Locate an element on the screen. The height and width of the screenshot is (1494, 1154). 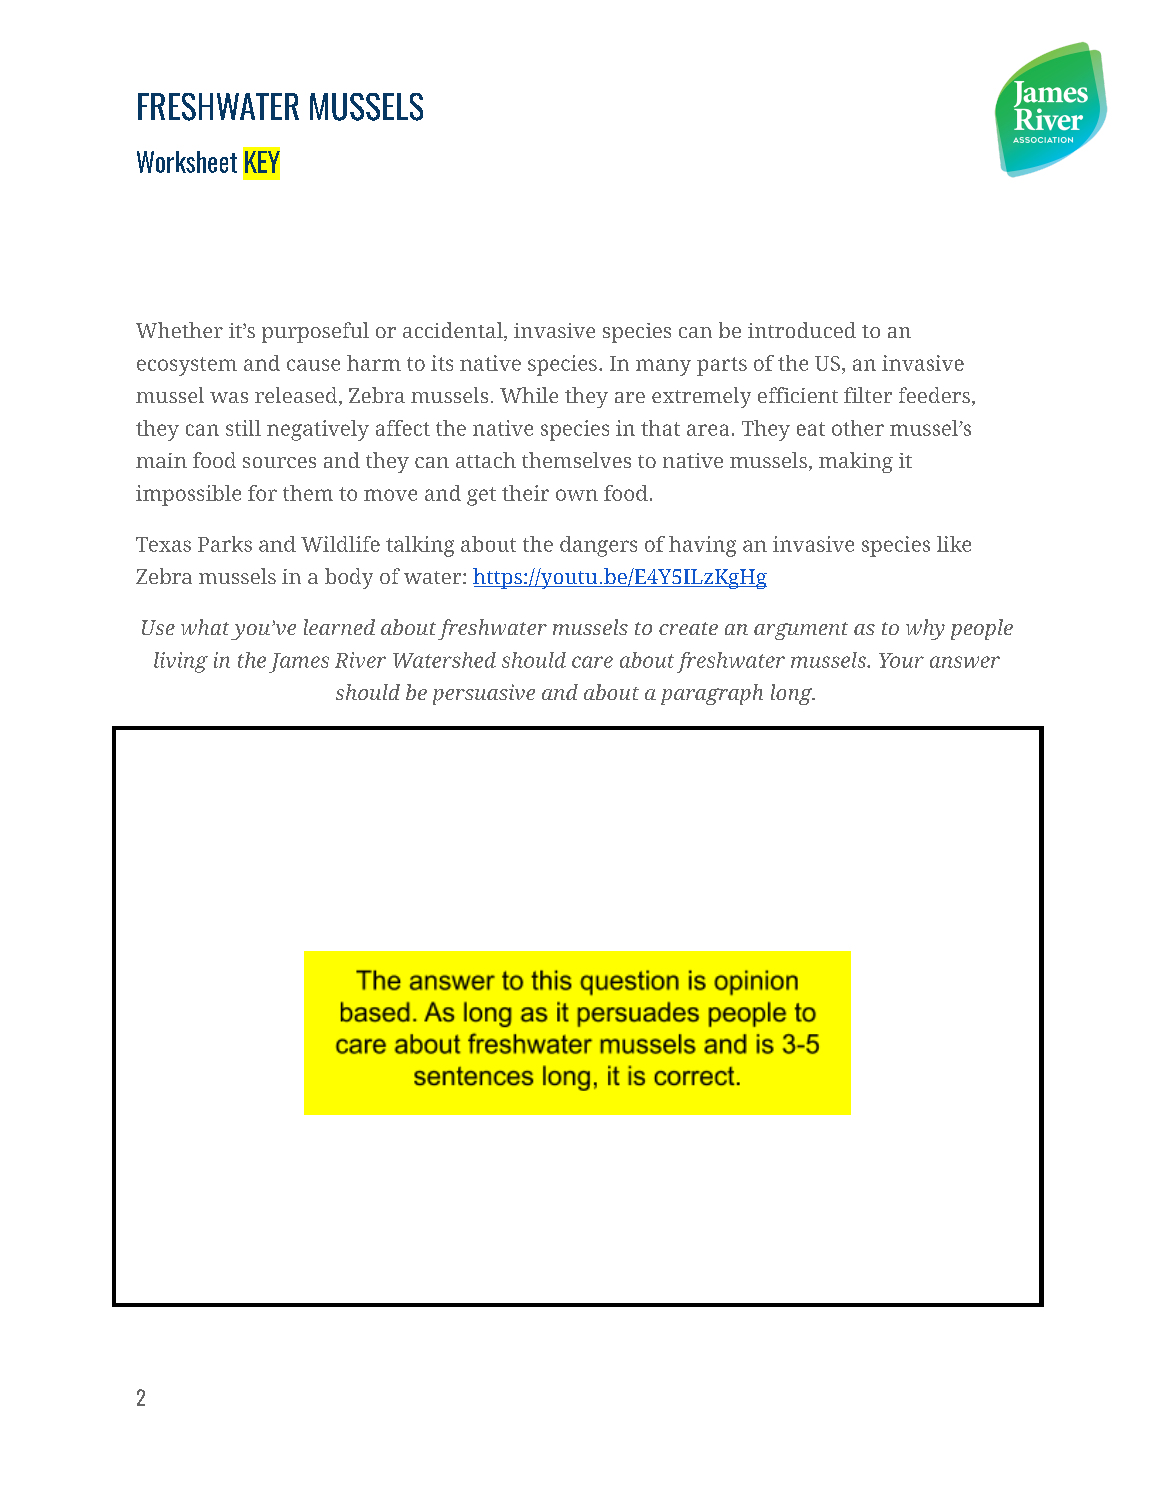
for is located at coordinates (262, 493).
